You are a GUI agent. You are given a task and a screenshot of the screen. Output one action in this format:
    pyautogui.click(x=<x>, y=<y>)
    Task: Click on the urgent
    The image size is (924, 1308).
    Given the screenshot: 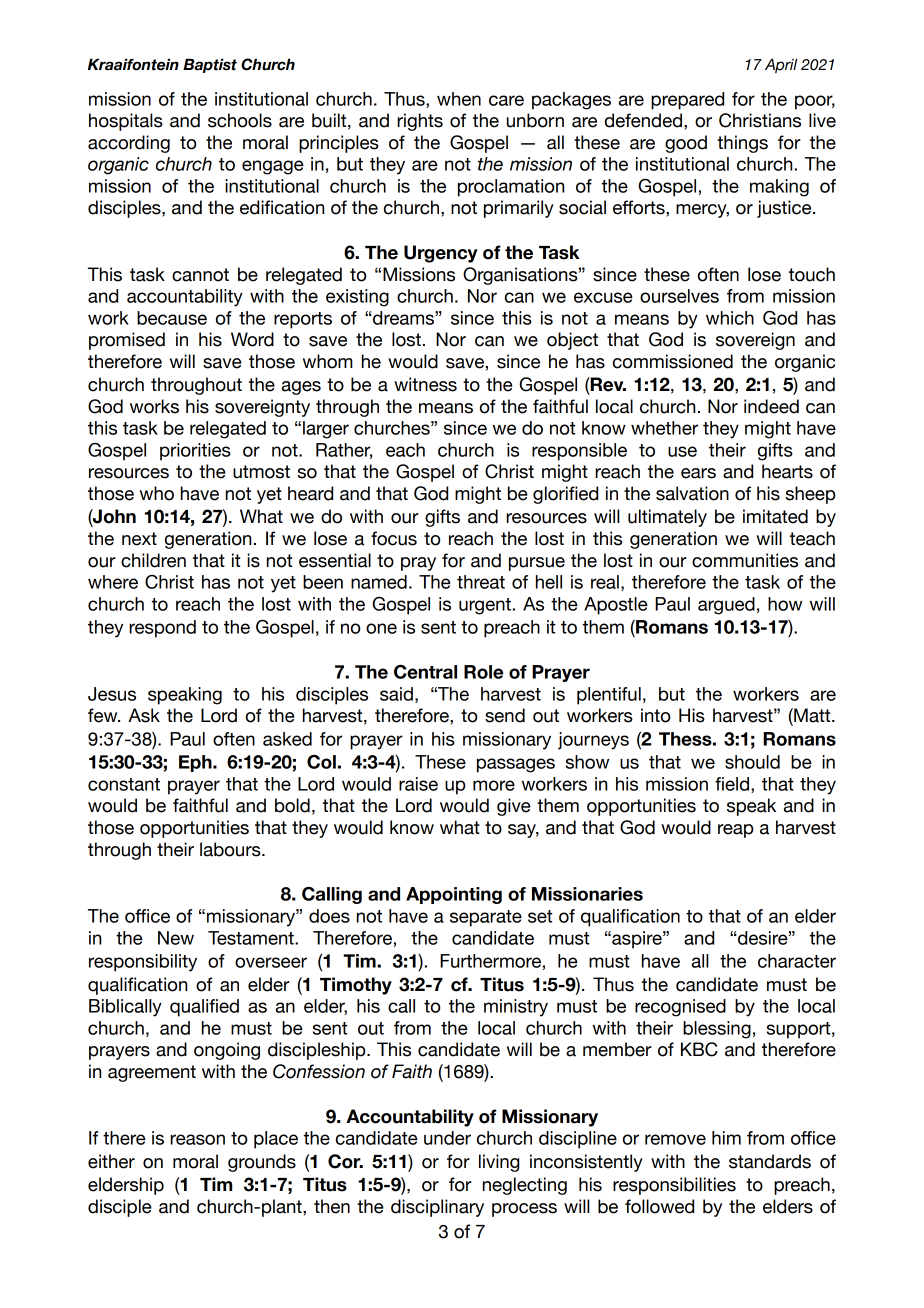 What is the action you would take?
    pyautogui.click(x=485, y=606)
